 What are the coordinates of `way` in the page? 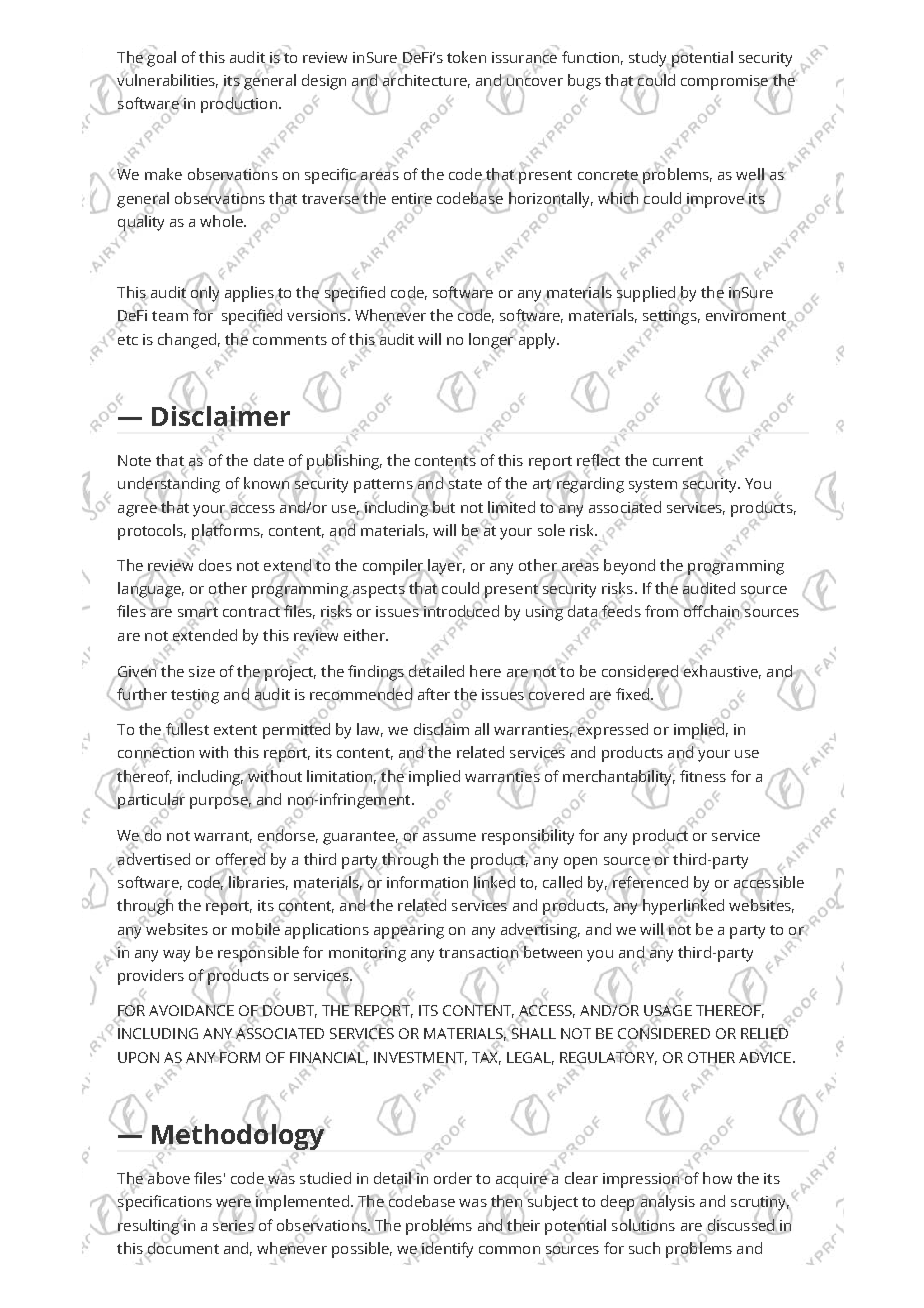 It's located at (176, 956).
